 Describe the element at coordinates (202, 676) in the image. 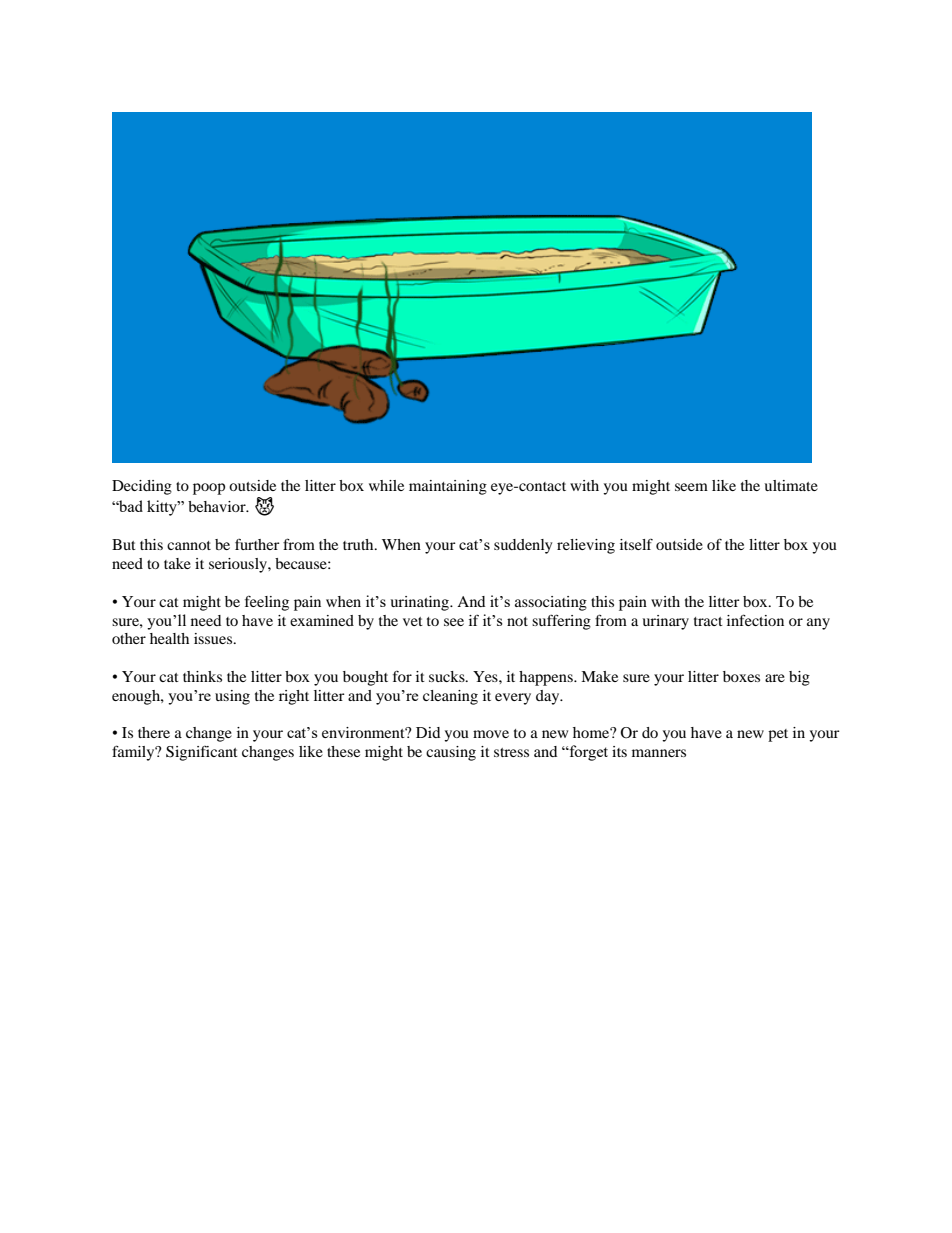

I see `thinks` at that location.
